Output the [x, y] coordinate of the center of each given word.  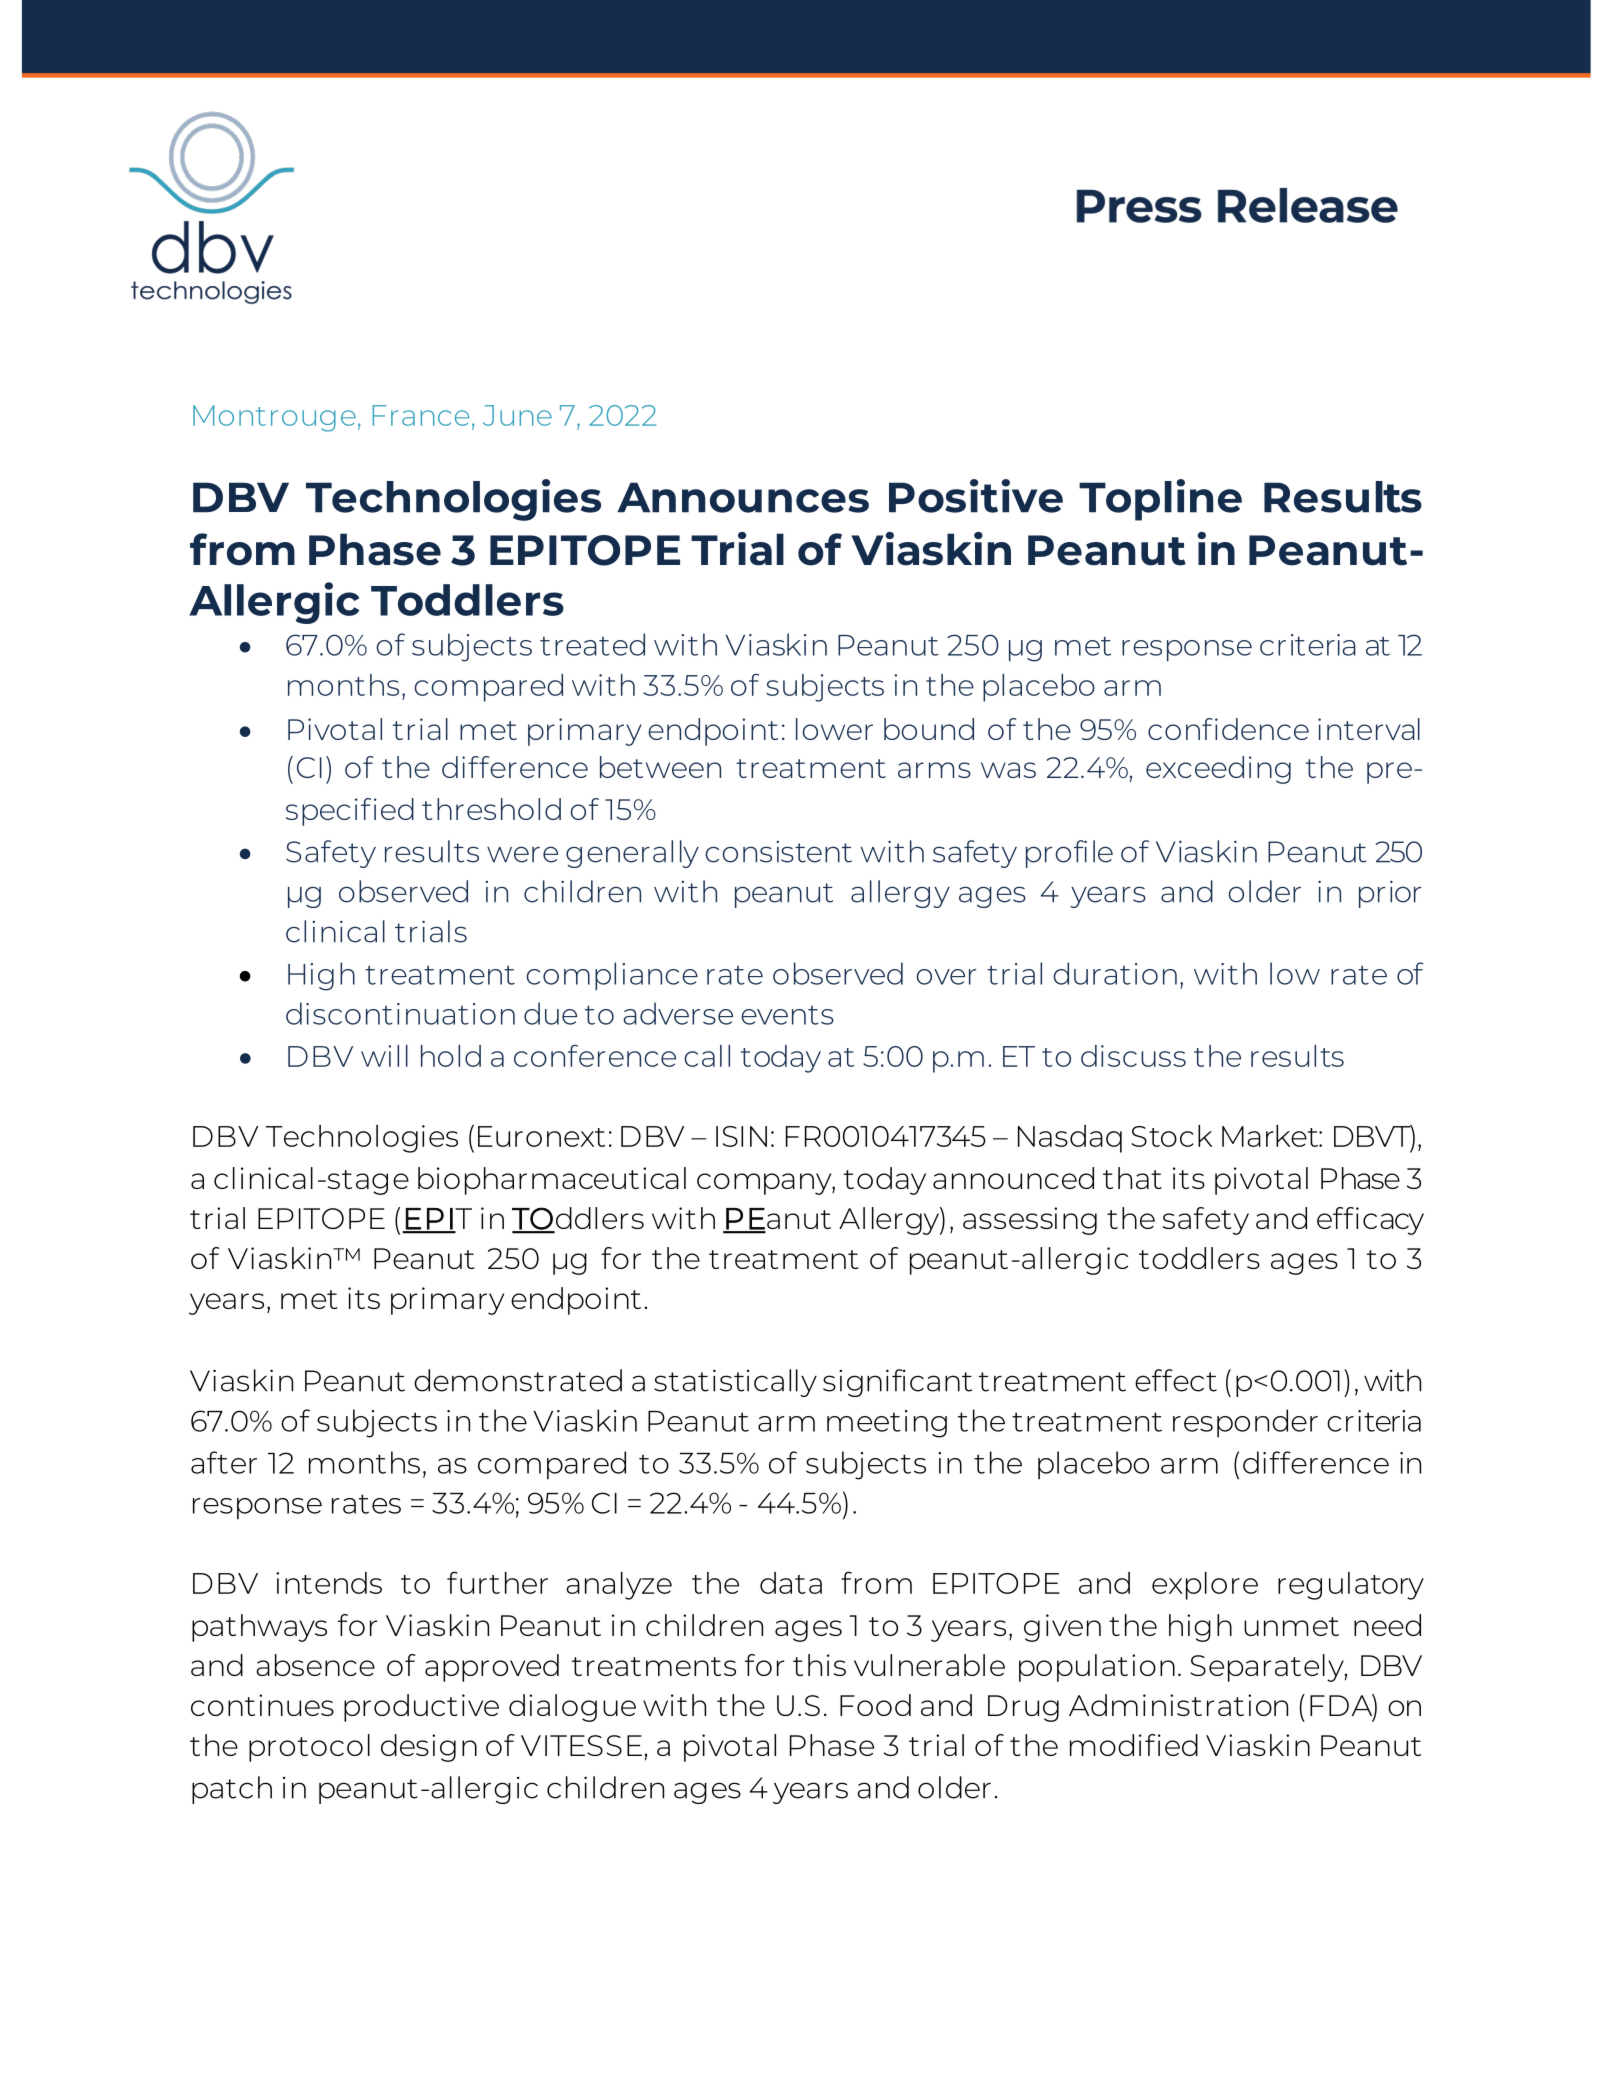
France [420, 415]
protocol [309, 1748]
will [384, 1056]
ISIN [741, 1136]
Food [875, 1705]
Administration [1178, 1705]
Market [1271, 1136]
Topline [1160, 500]
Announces [743, 497]
